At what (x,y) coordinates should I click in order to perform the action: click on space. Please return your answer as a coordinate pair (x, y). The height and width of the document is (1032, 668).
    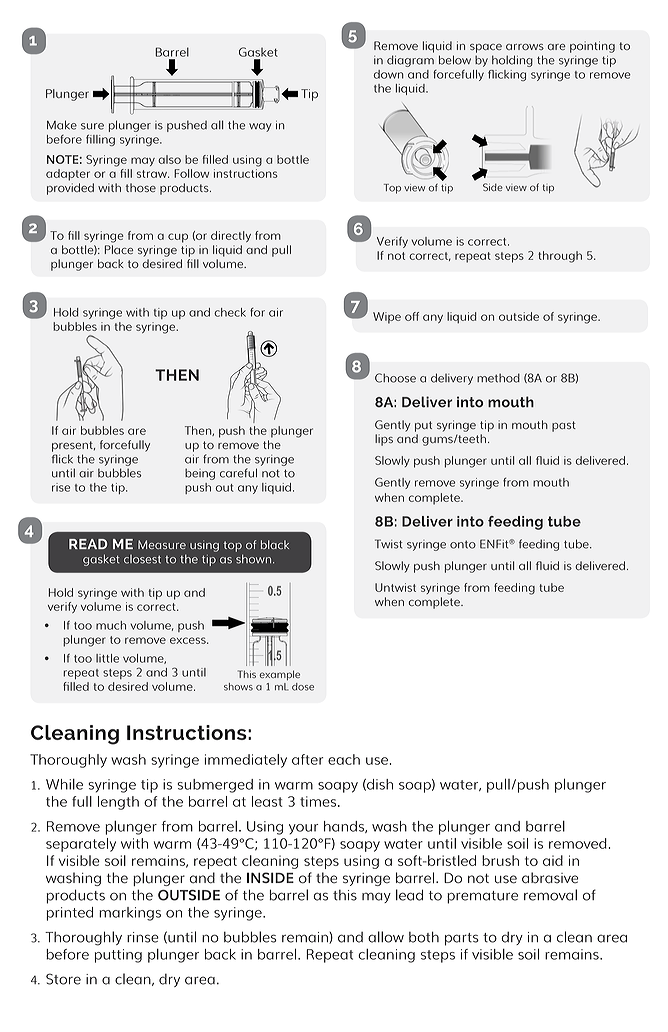
    Looking at the image, I should click on (486, 48).
